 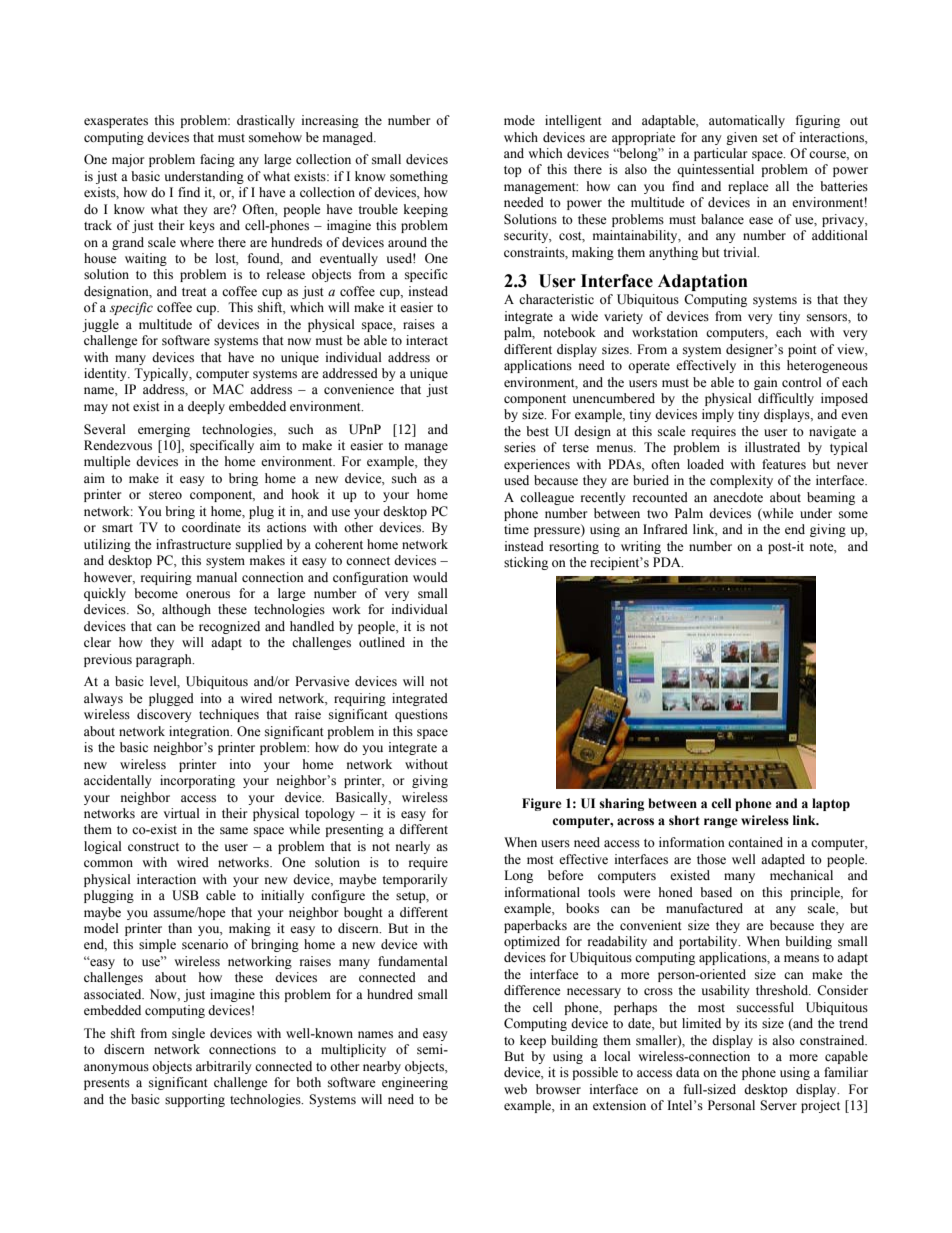 I want to click on writing, so click(x=641, y=547).
